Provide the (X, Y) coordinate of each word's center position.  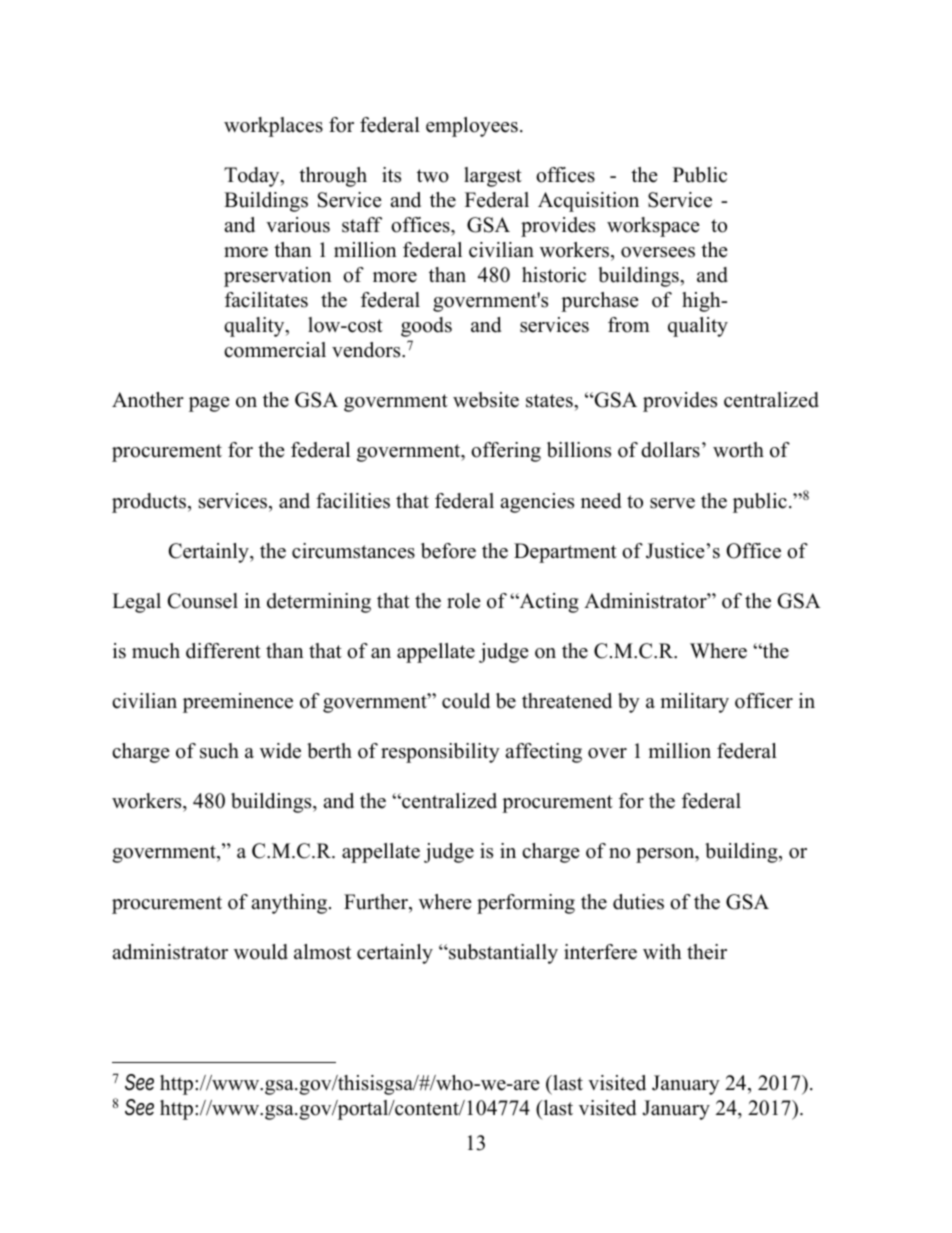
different (223, 651)
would (261, 952)
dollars (670, 450)
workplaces (273, 127)
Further (377, 902)
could (466, 701)
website (486, 400)
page (209, 404)
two (433, 176)
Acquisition (588, 202)
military (694, 703)
